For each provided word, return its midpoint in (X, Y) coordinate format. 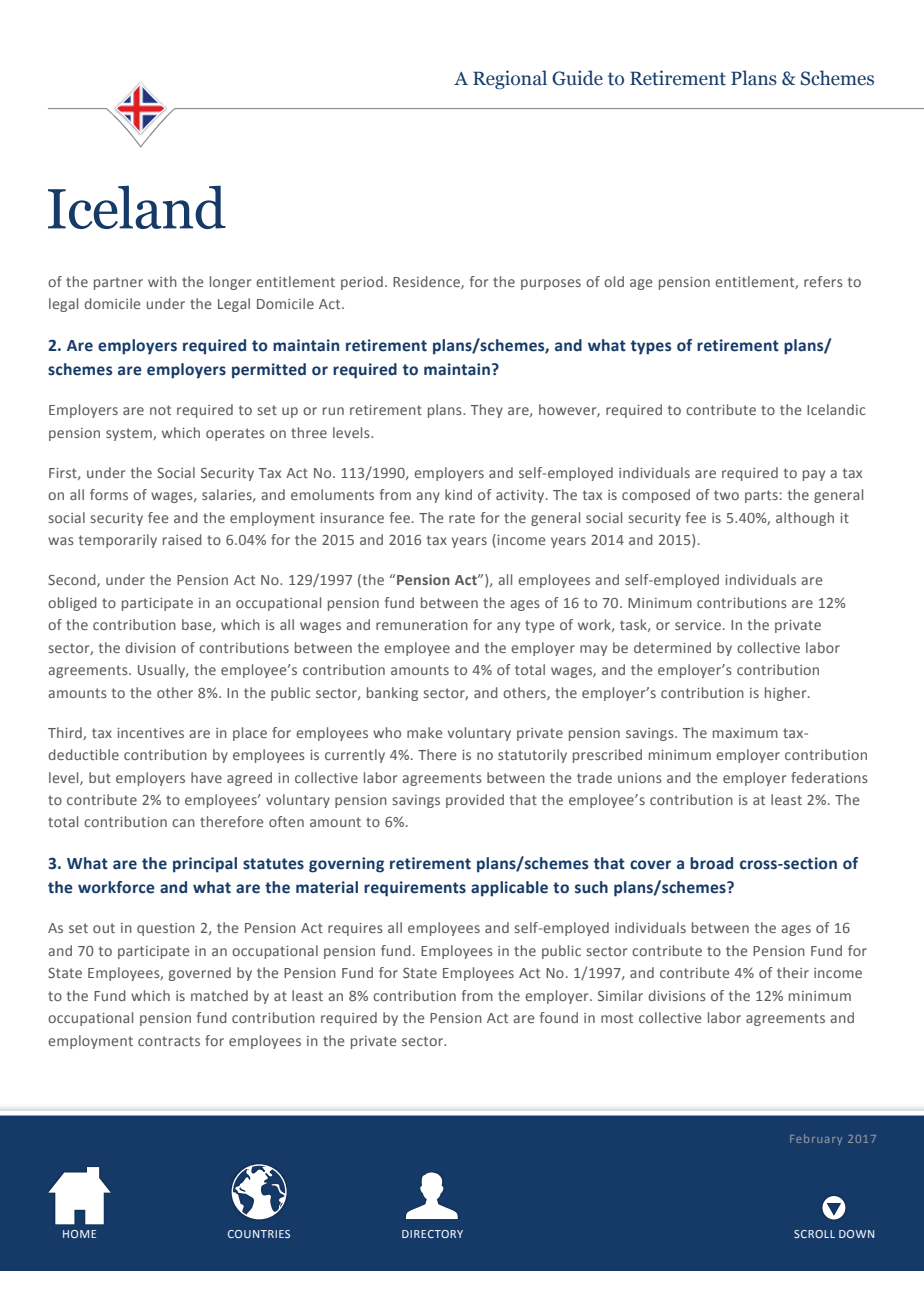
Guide (577, 78)
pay (814, 475)
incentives (150, 733)
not (160, 410)
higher (787, 694)
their (793, 972)
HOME (79, 1234)
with (162, 281)
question (166, 929)
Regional (510, 79)
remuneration (422, 625)
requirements (415, 889)
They (487, 411)
